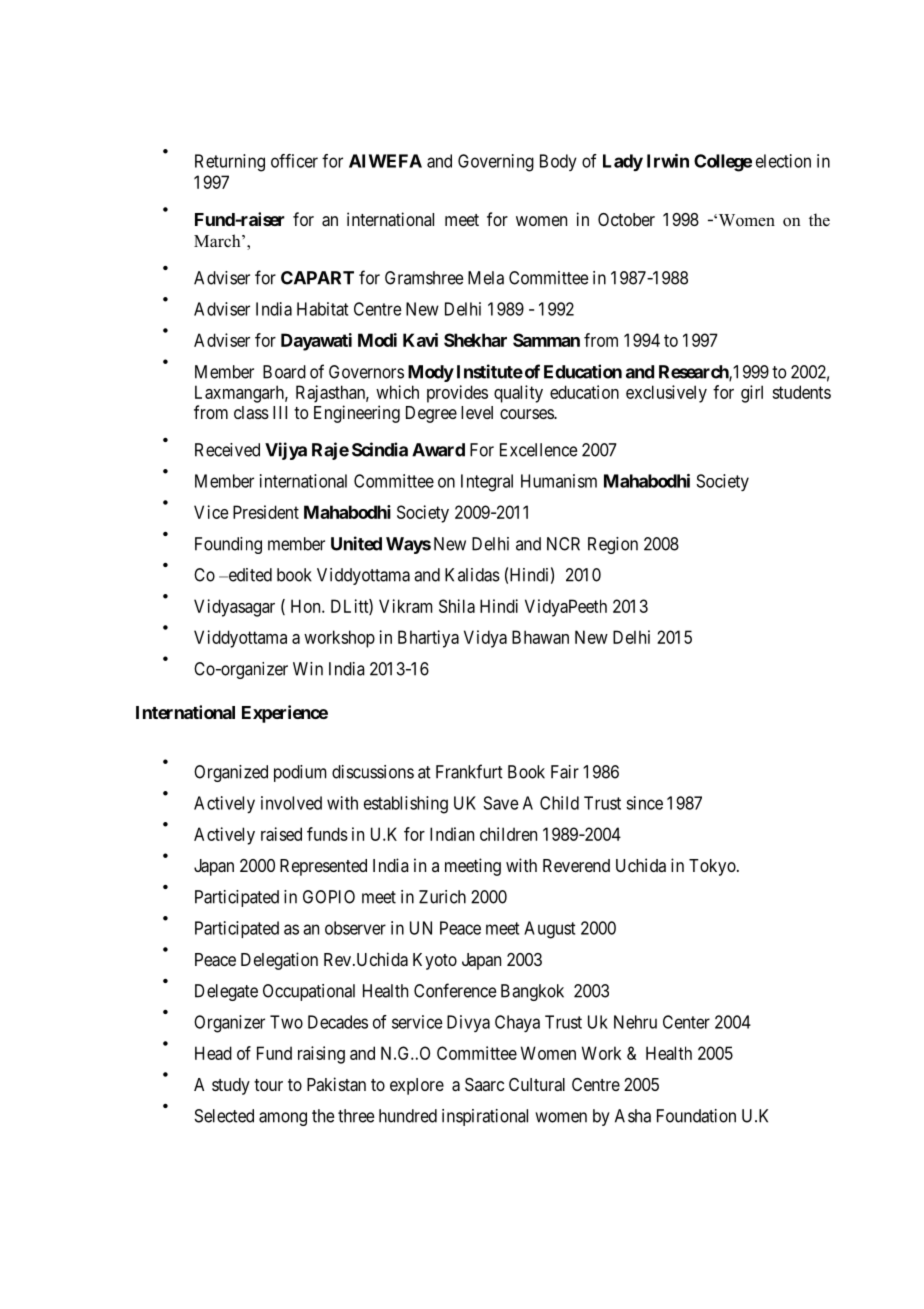  Describe the element at coordinates (472, 575) in the screenshot. I see `Kalidas` at that location.
